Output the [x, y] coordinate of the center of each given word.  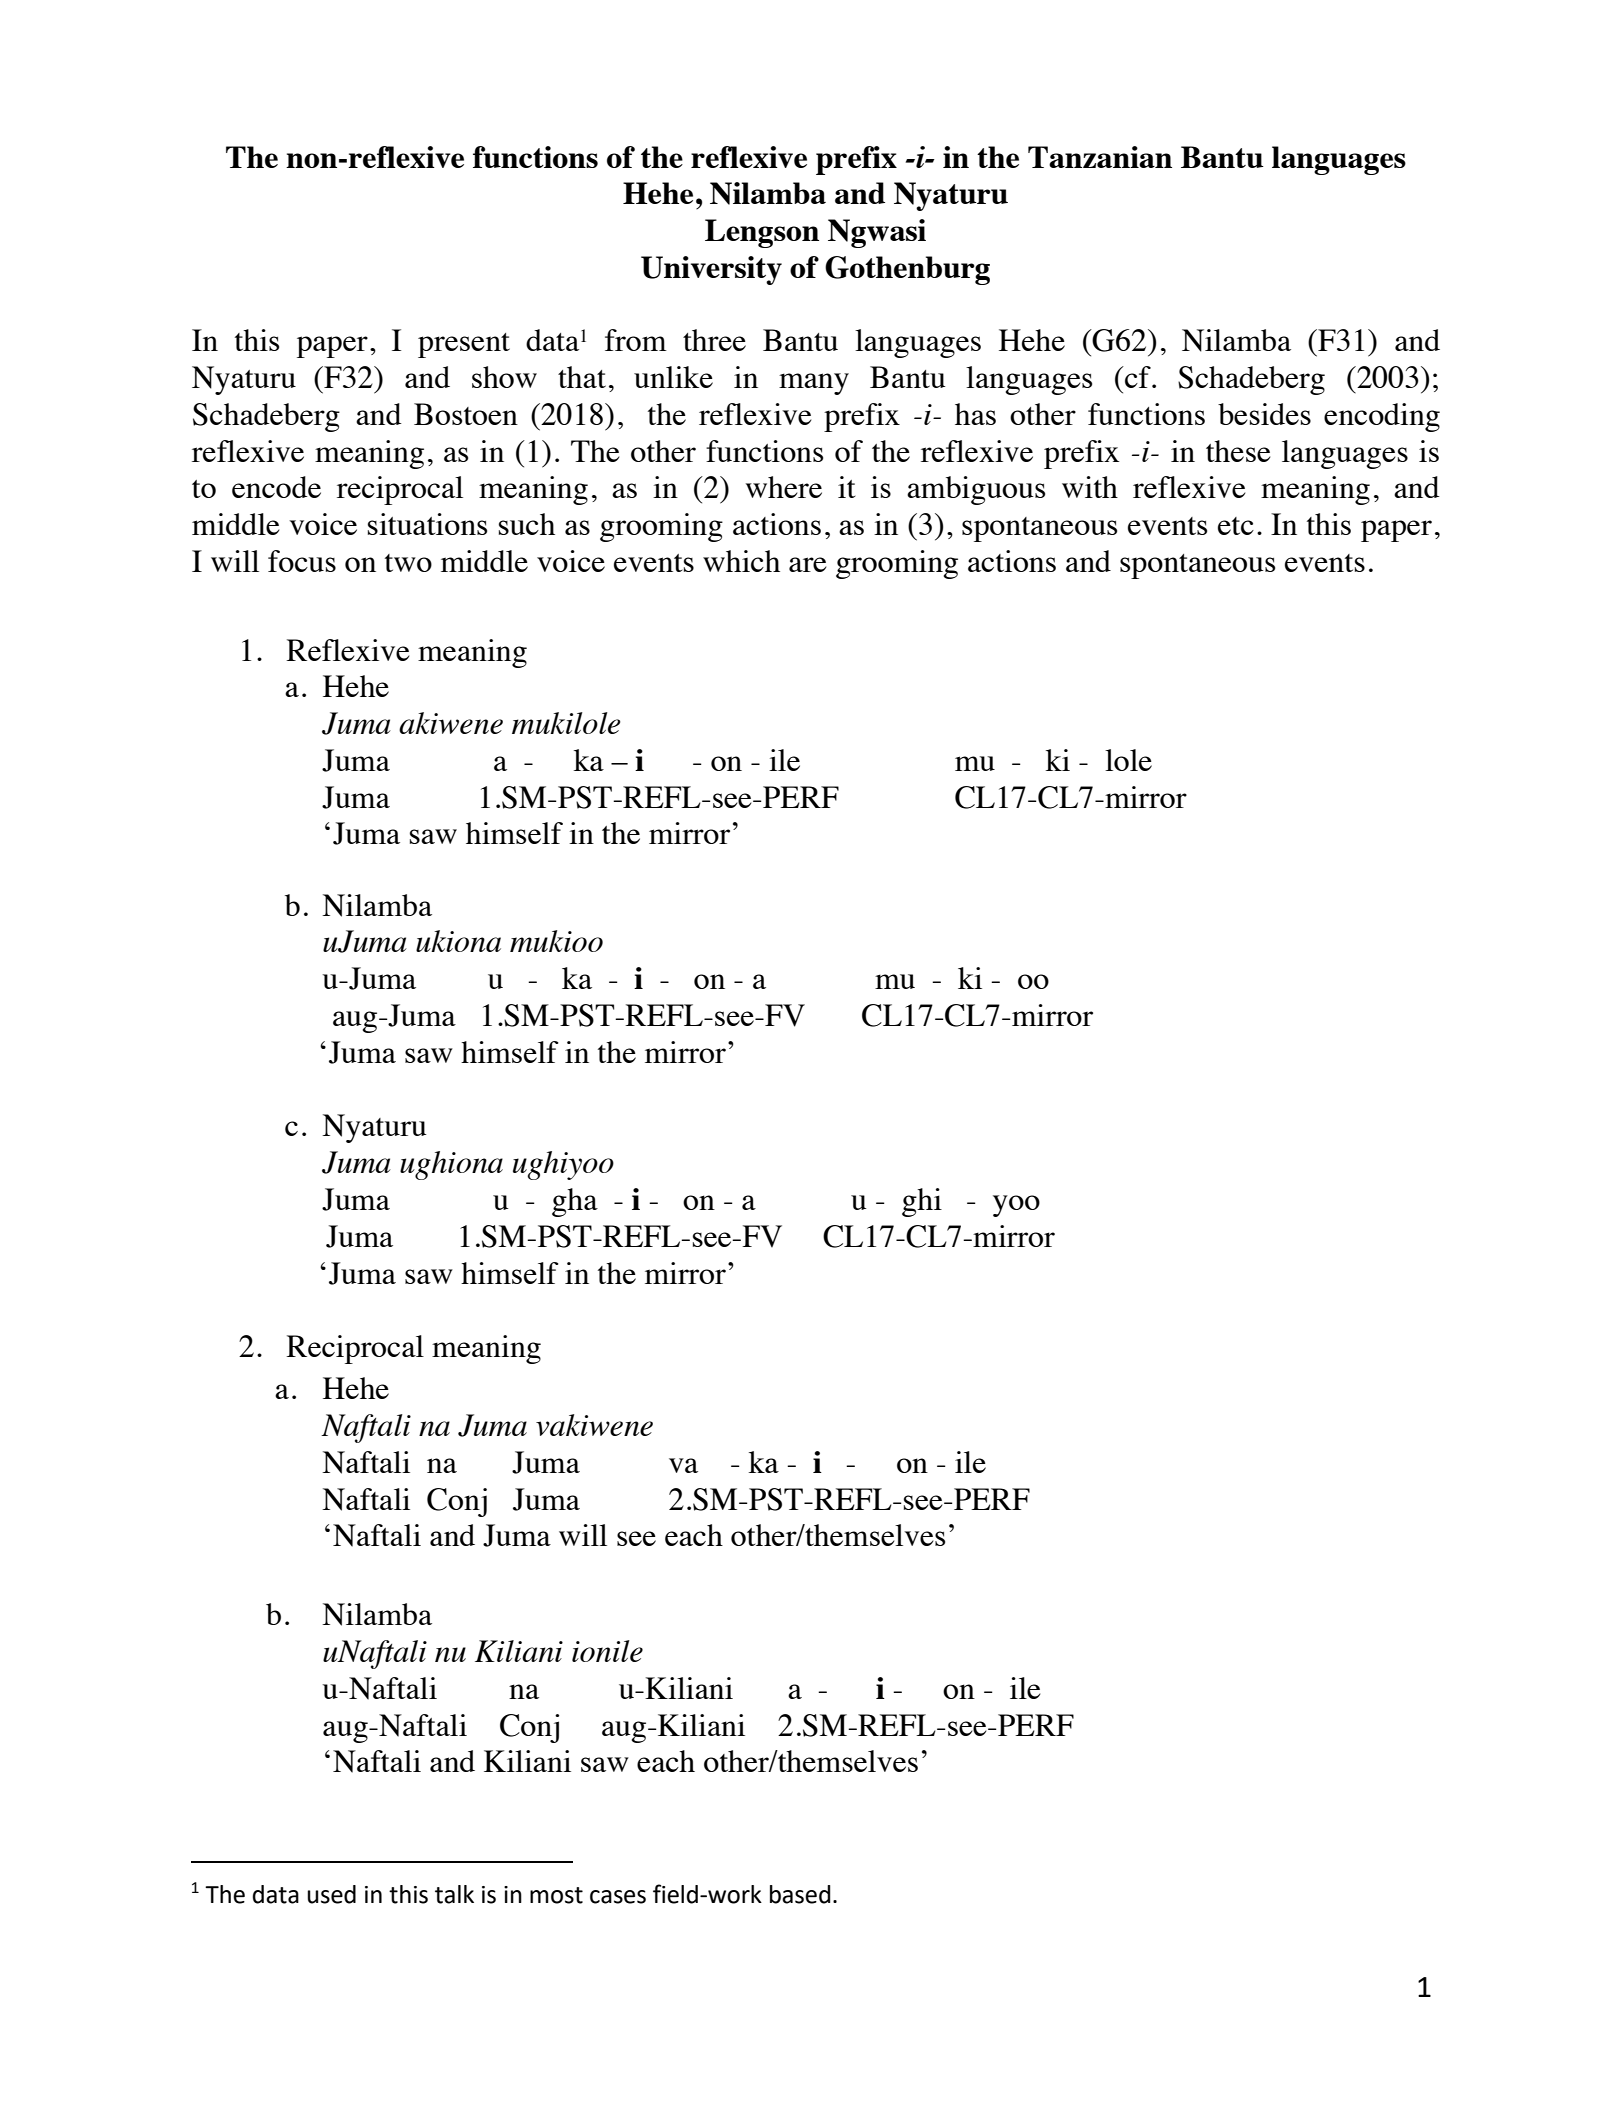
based [800, 1894]
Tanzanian [1100, 157]
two [408, 563]
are [807, 564]
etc [1236, 526]
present [464, 345]
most [556, 1895]
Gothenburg [907, 270]
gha [575, 1202]
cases [618, 1897]
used [332, 1894]
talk [454, 1894]
